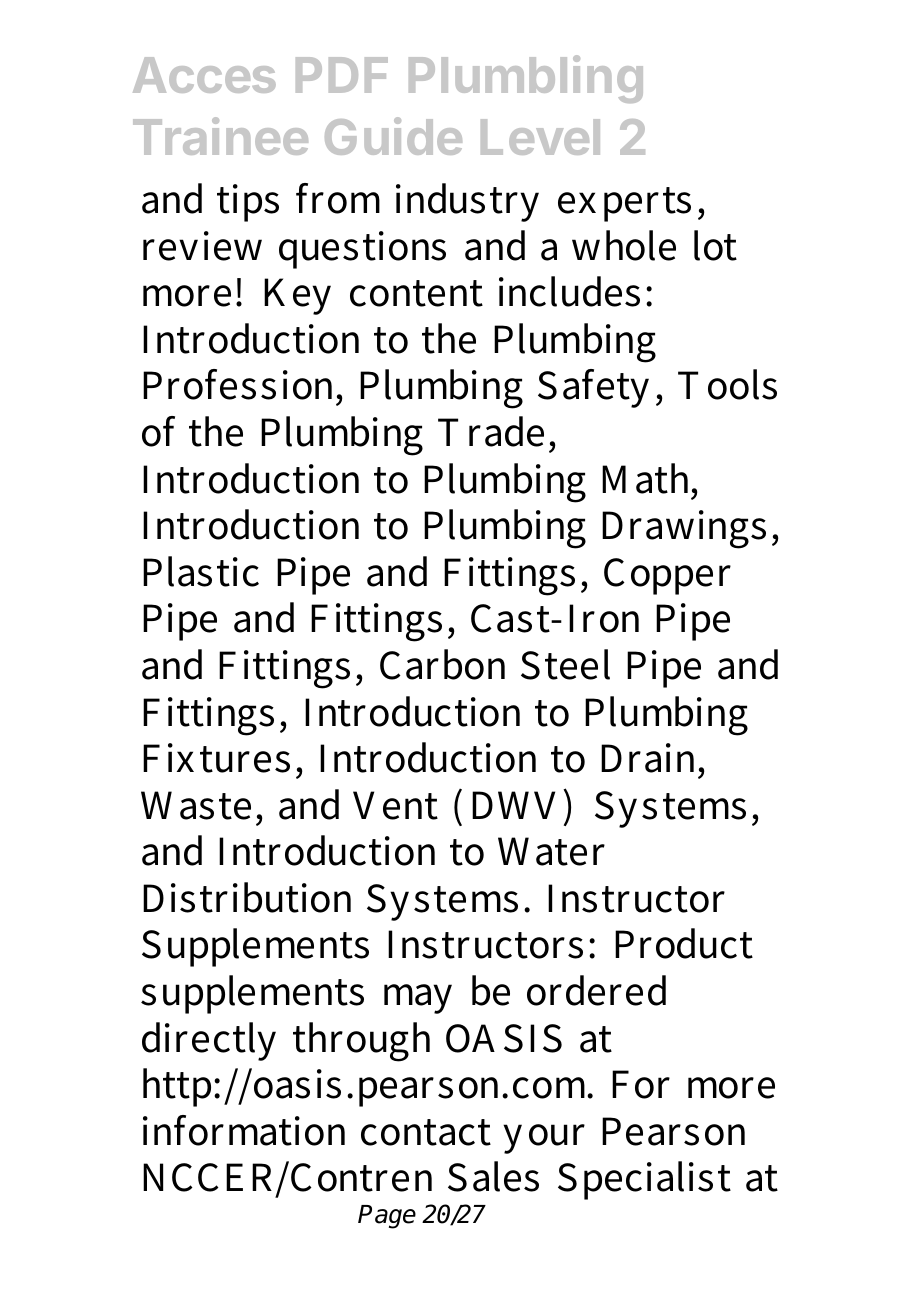 This page has height=1303, width=924. What do you see at coordinates (297, 296) in the page?
I see `Key` at bounding box center [297, 296].
